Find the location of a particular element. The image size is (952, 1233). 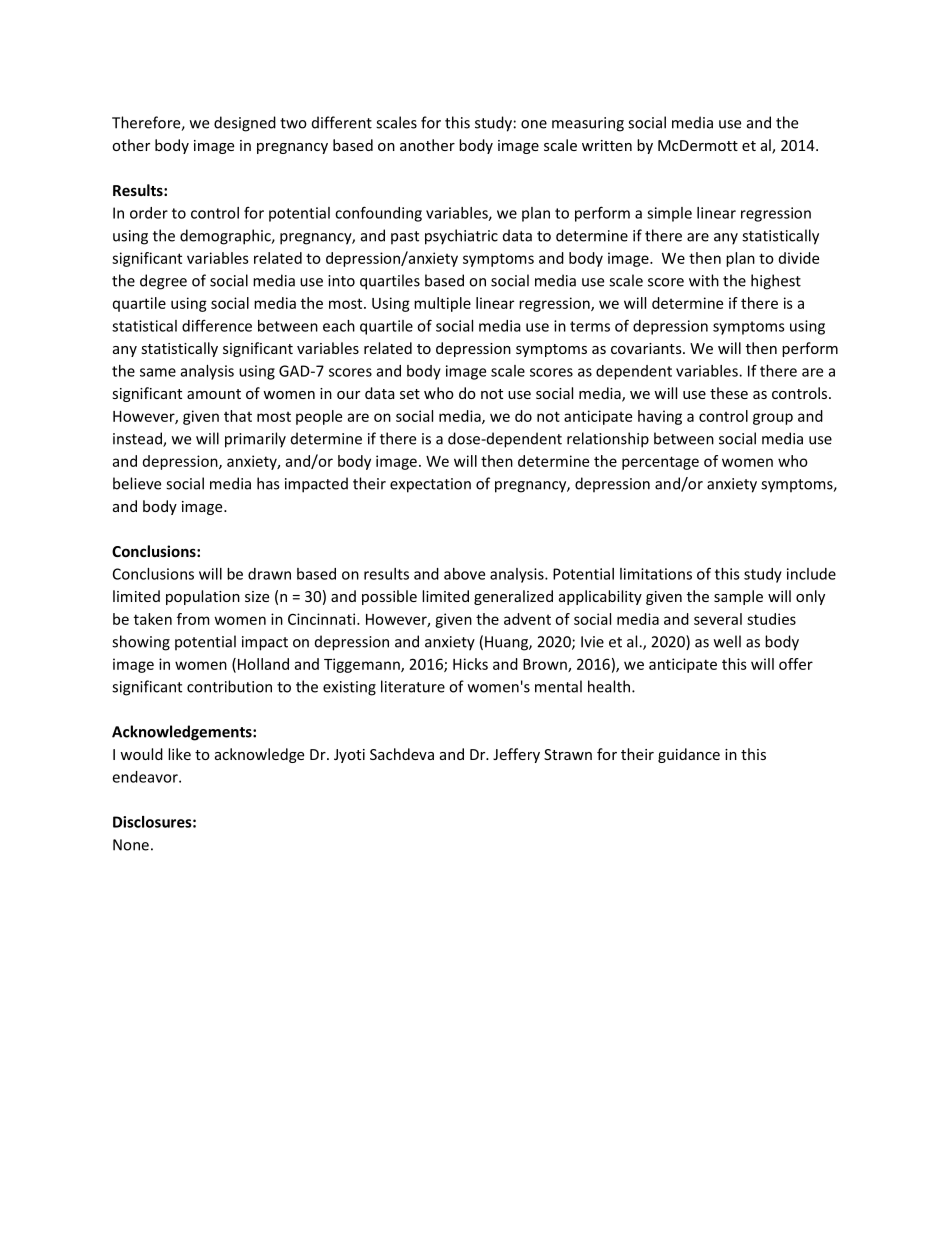

expectation is located at coordinates (430, 485).
